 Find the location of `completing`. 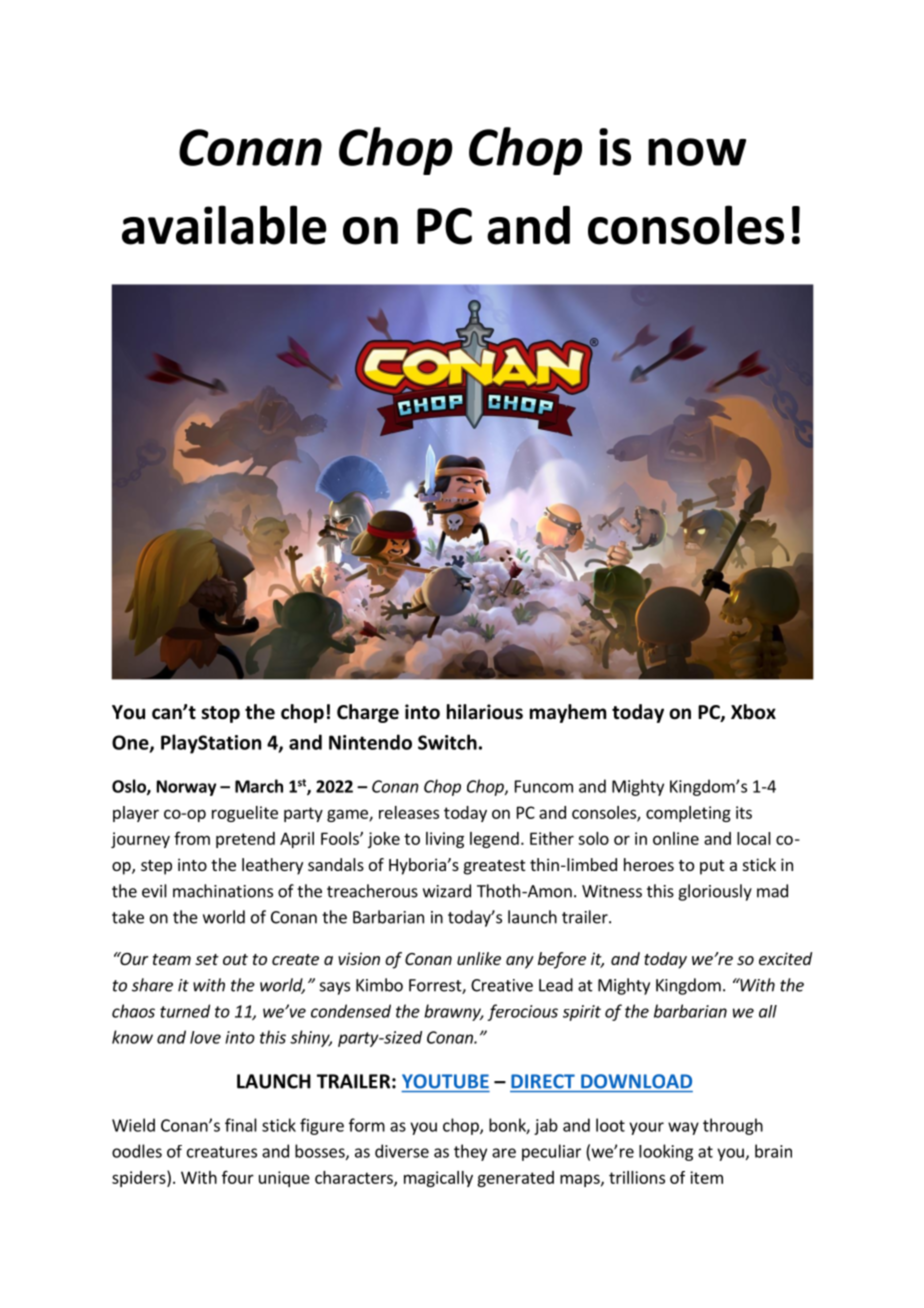

completing is located at coordinates (688, 814).
